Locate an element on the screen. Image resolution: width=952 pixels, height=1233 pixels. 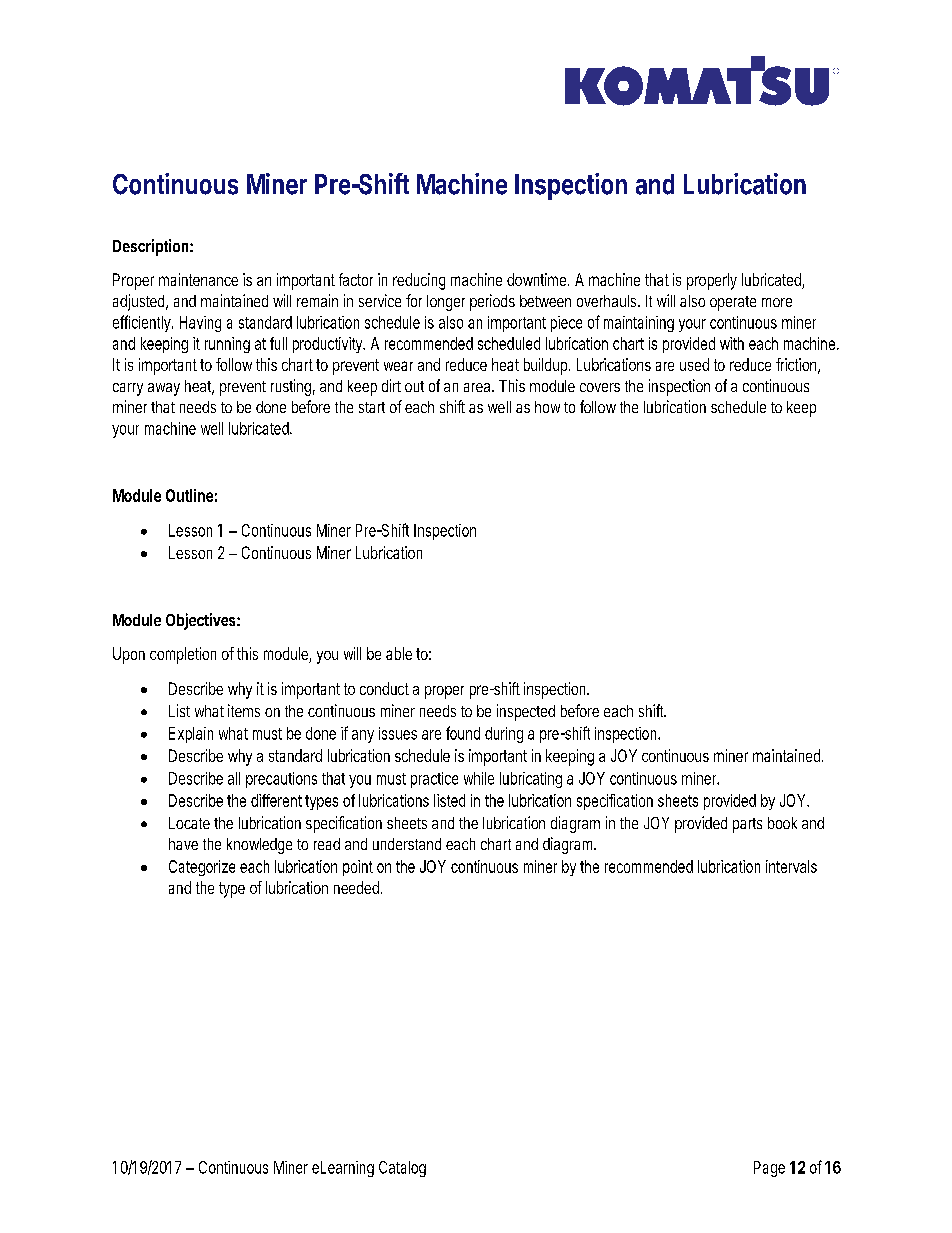
operate is located at coordinates (733, 303).
